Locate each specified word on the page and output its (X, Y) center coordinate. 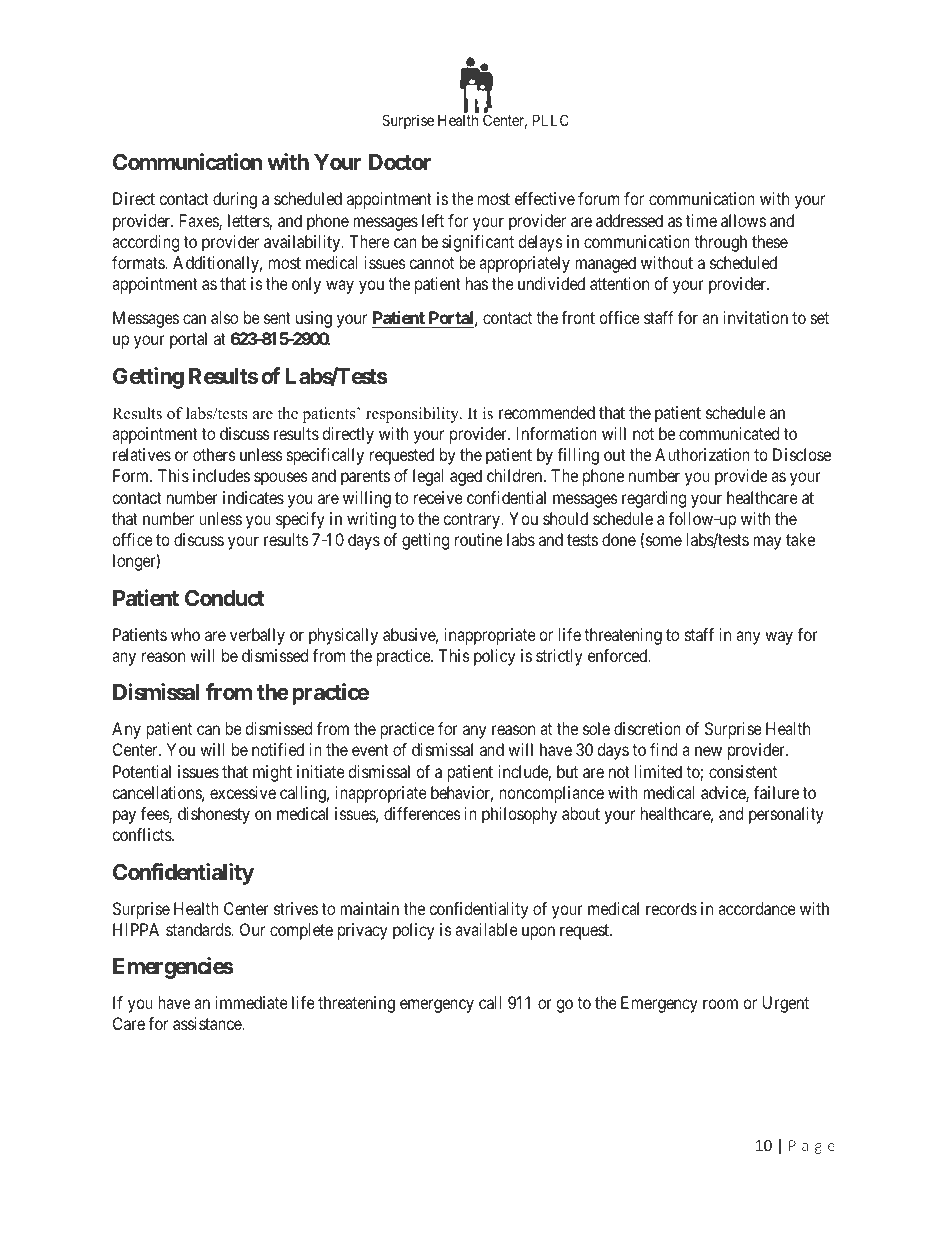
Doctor (400, 162)
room (720, 1004)
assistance (208, 1023)
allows (743, 220)
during (235, 200)
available (486, 929)
